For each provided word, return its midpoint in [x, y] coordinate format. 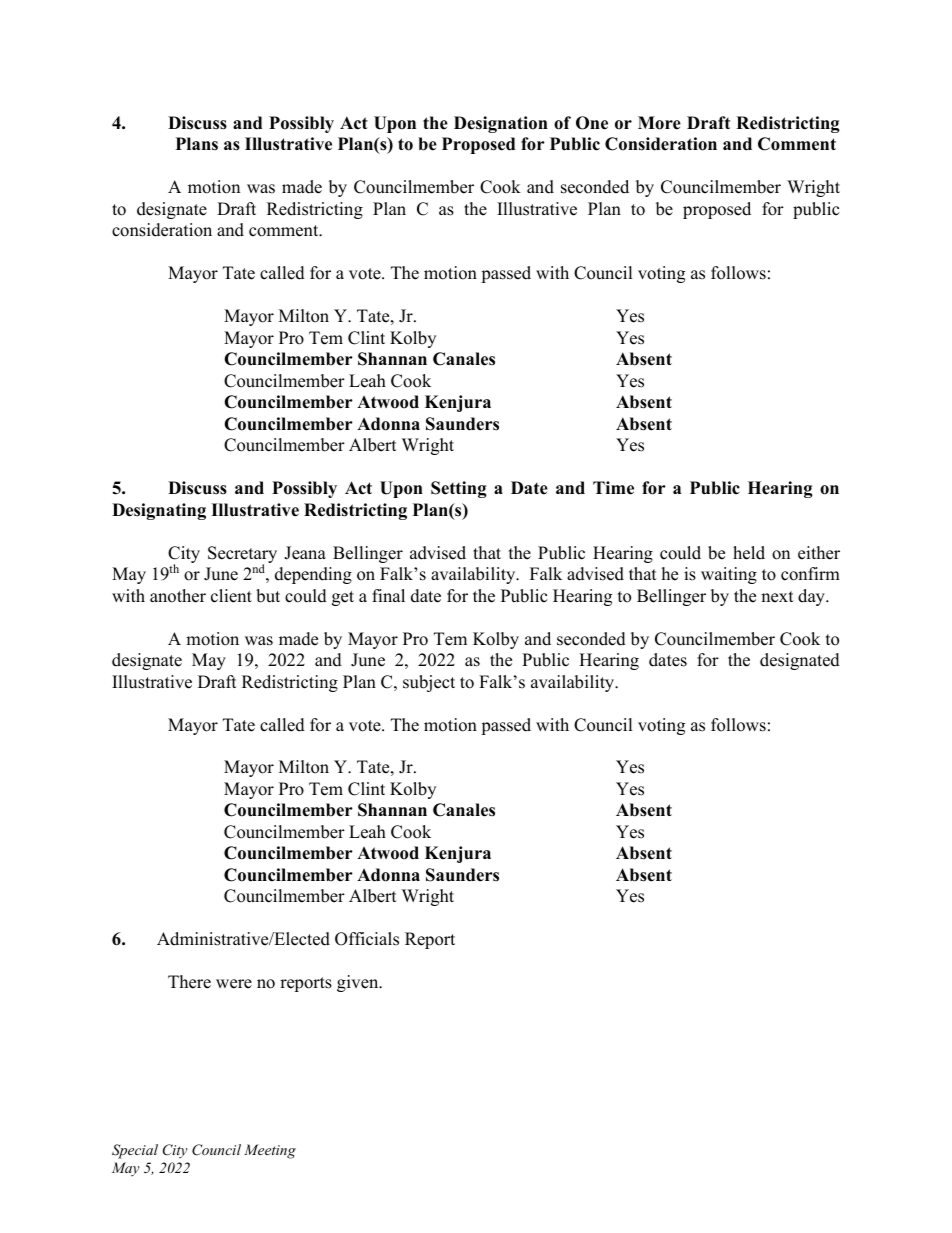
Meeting [270, 1151]
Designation [501, 124]
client [231, 596]
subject [429, 683]
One [592, 123]
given [359, 983]
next [777, 597]
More [659, 123]
